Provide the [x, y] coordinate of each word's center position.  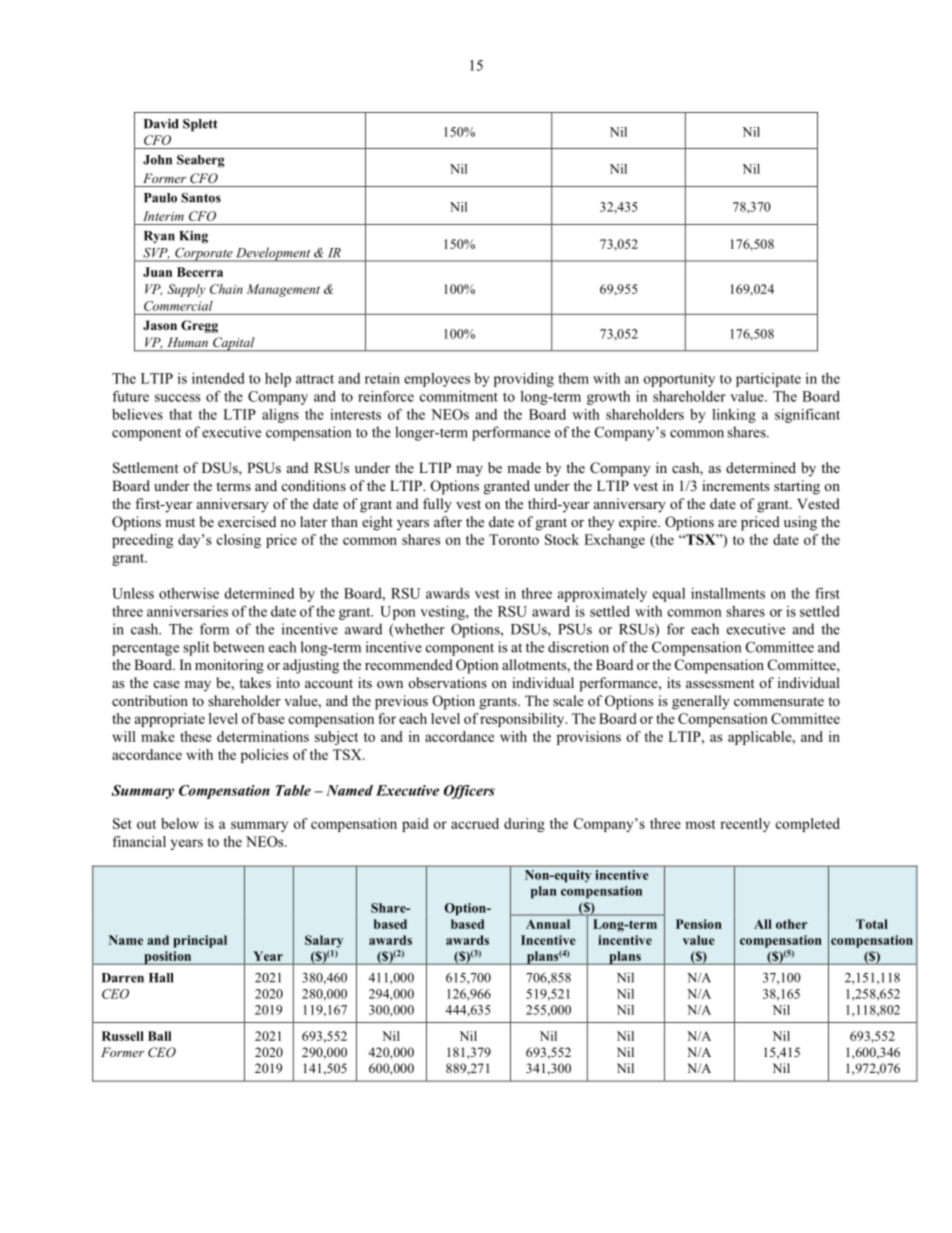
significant [807, 415]
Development [273, 254]
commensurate [779, 701]
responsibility [523, 720]
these [196, 736]
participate [768, 380]
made [524, 467]
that [180, 414]
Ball [159, 1036]
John [157, 160]
